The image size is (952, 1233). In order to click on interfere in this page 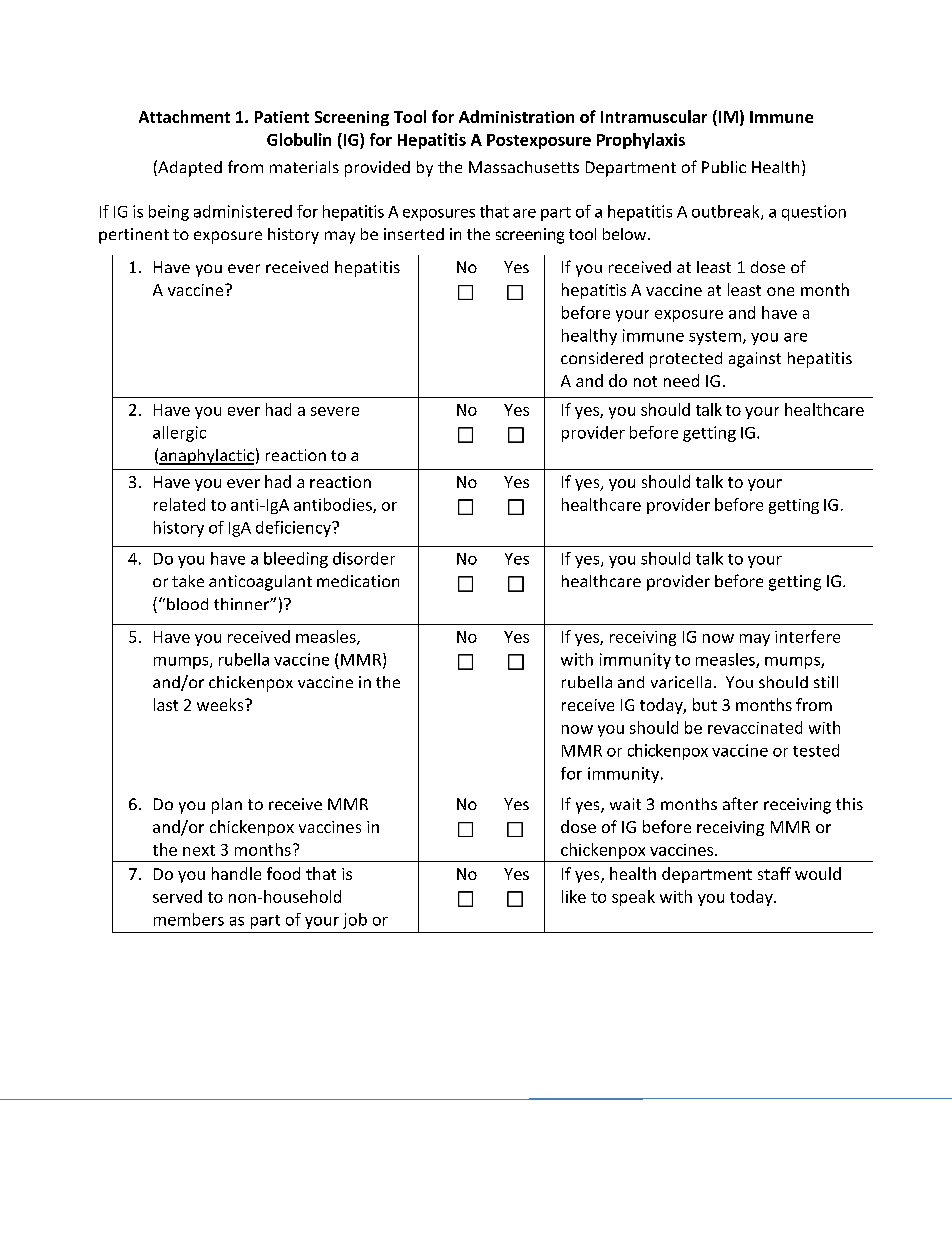, I will do `click(807, 636)`.
